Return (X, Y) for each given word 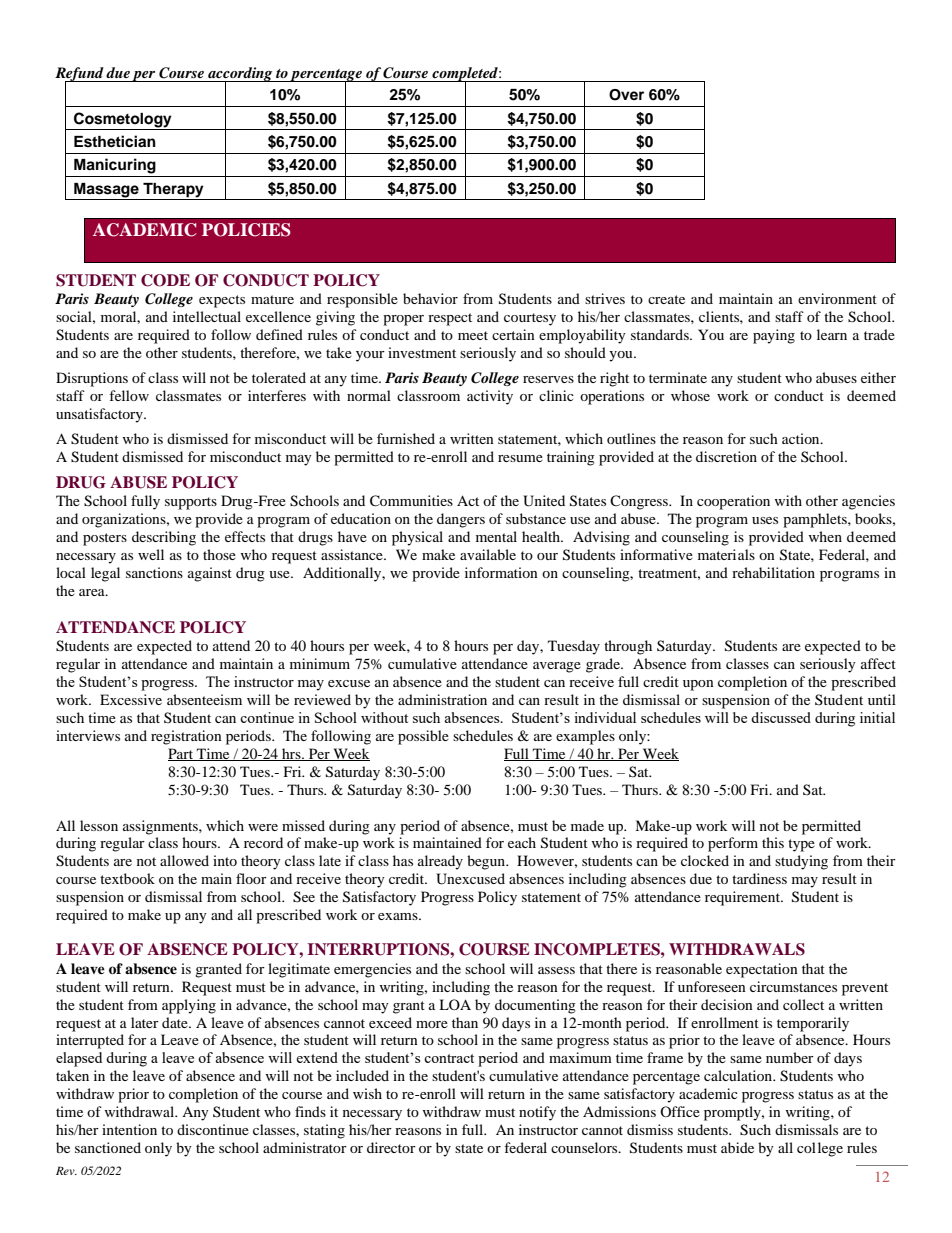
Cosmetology (123, 121)
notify (537, 1113)
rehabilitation (773, 572)
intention (129, 1129)
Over (626, 95)
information (501, 572)
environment (837, 298)
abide (737, 1147)
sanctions (154, 572)
